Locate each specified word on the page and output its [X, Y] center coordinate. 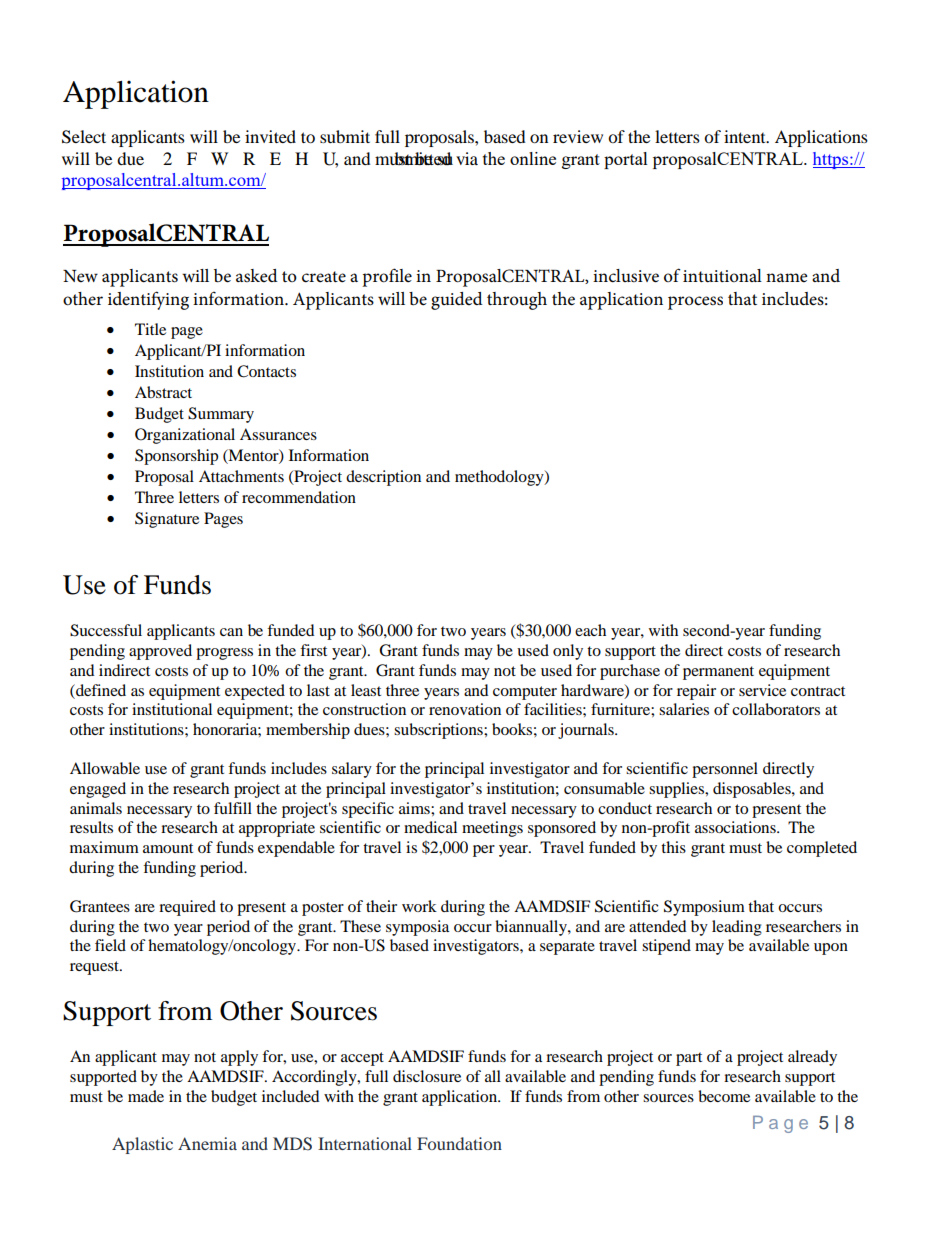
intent [746, 136]
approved [160, 652]
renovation [465, 709]
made [146, 1096]
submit [345, 136]
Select [84, 137]
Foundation [459, 1143]
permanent [718, 673]
